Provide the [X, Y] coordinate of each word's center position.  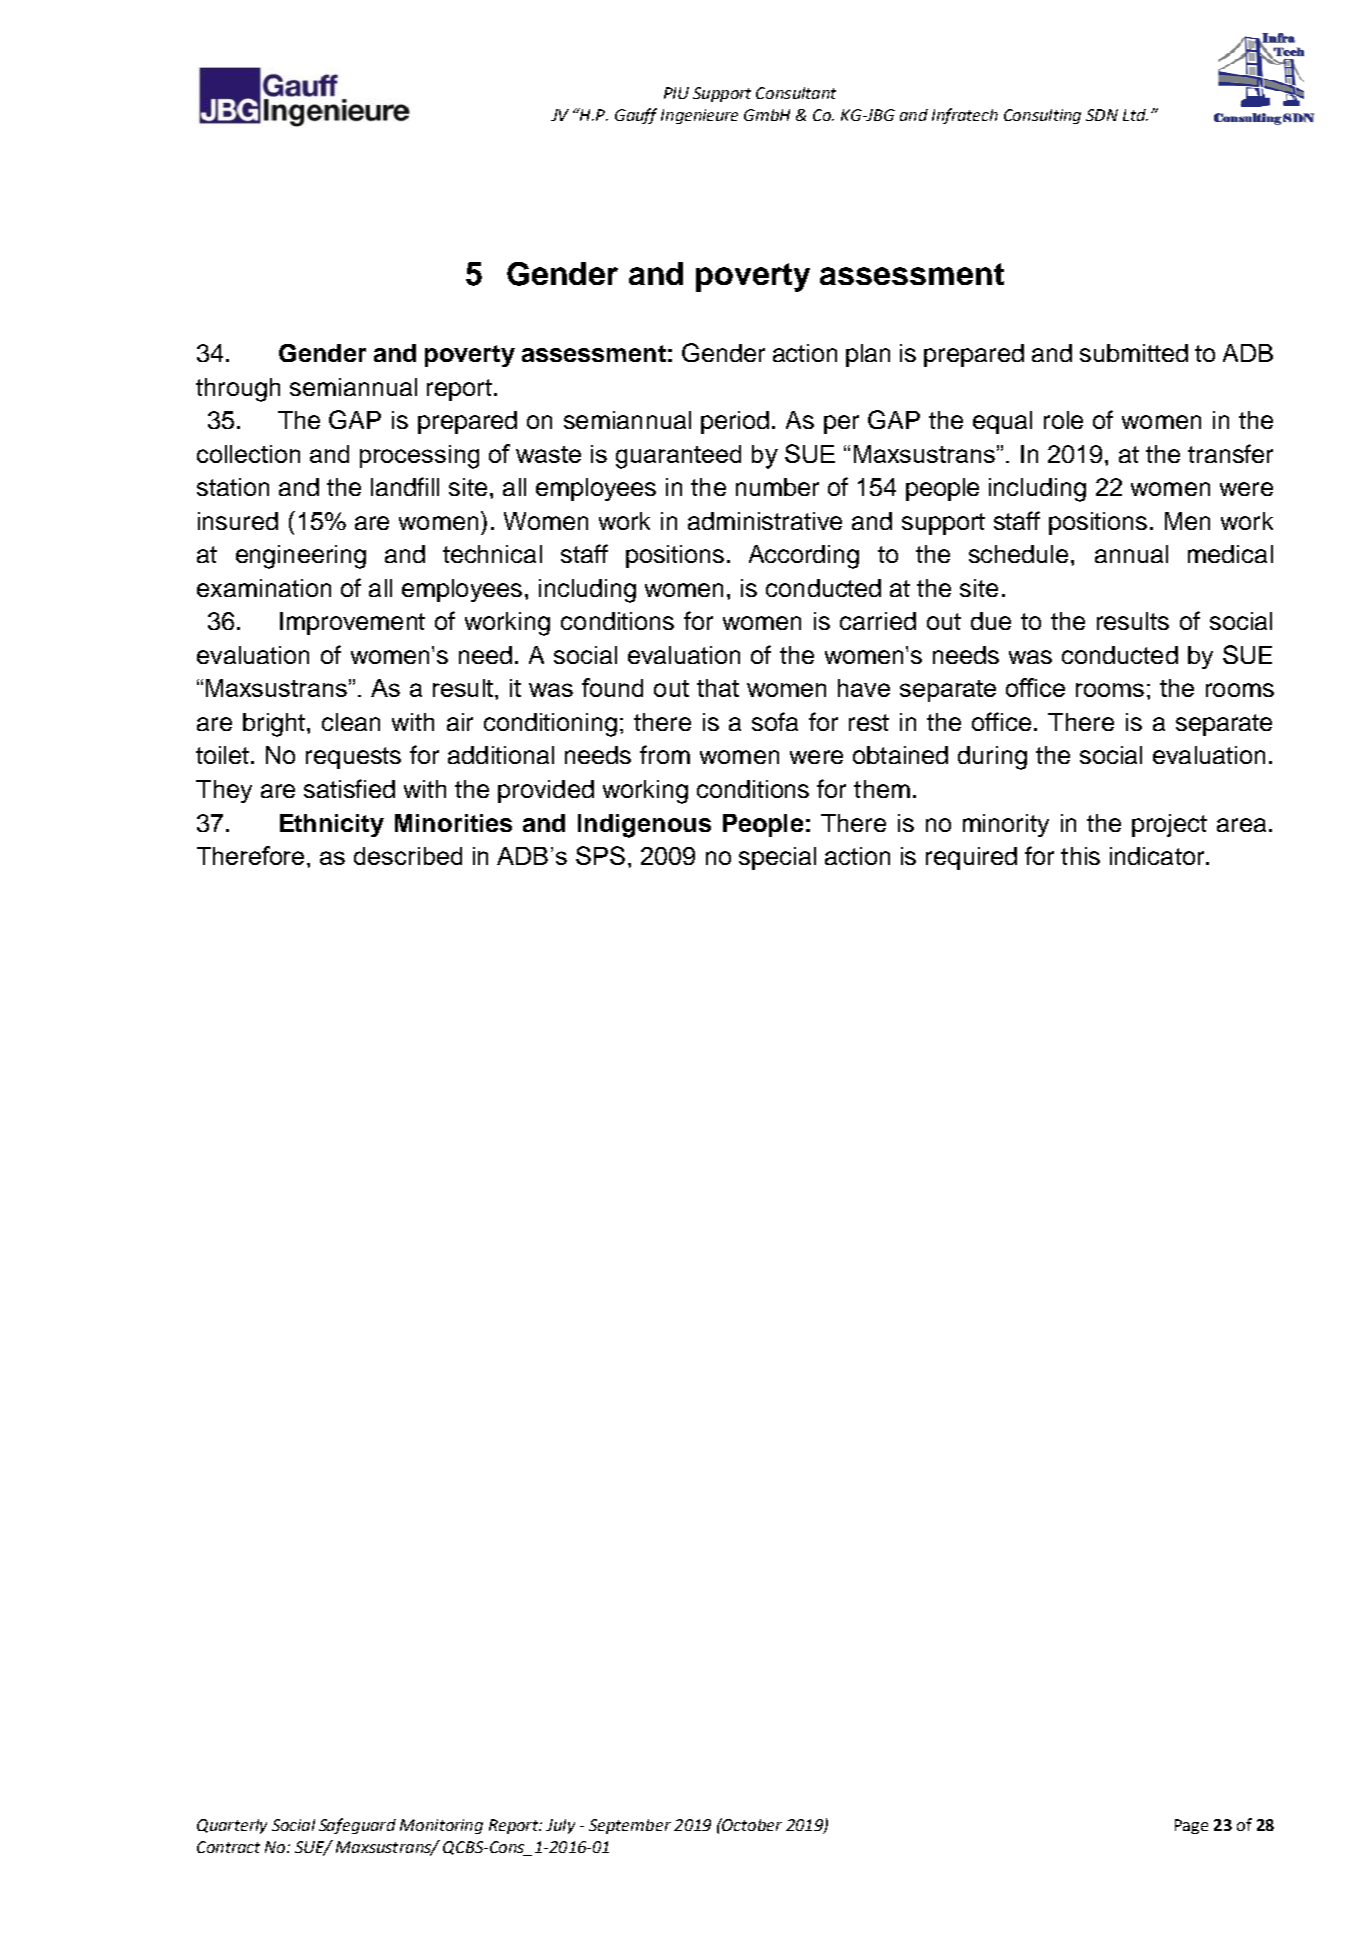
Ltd [1135, 115]
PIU [676, 93]
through [238, 390]
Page [1191, 1826]
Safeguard [357, 1826]
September [630, 1826]
